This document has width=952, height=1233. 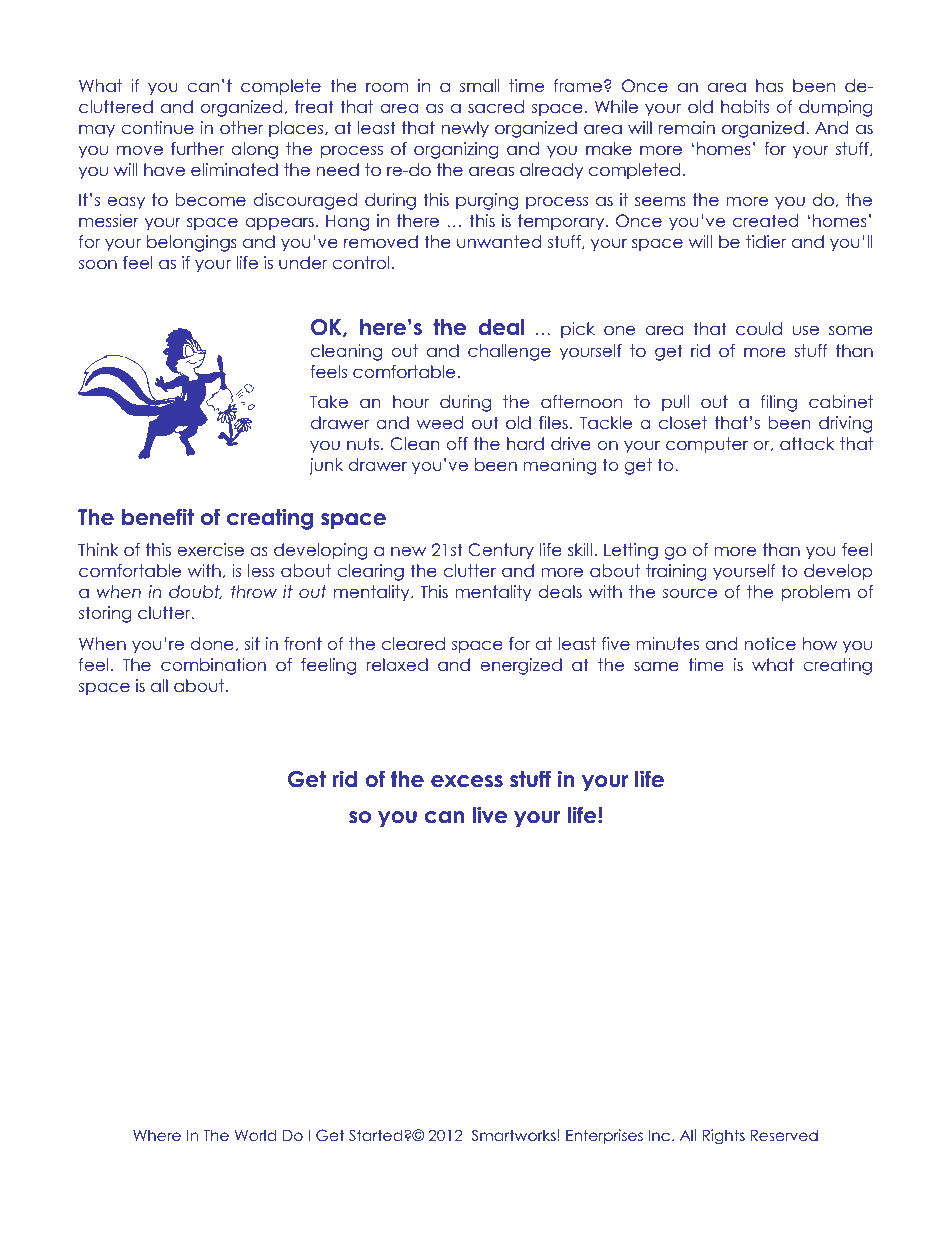 What do you see at coordinates (255, 1135) in the document?
I see `World` at bounding box center [255, 1135].
